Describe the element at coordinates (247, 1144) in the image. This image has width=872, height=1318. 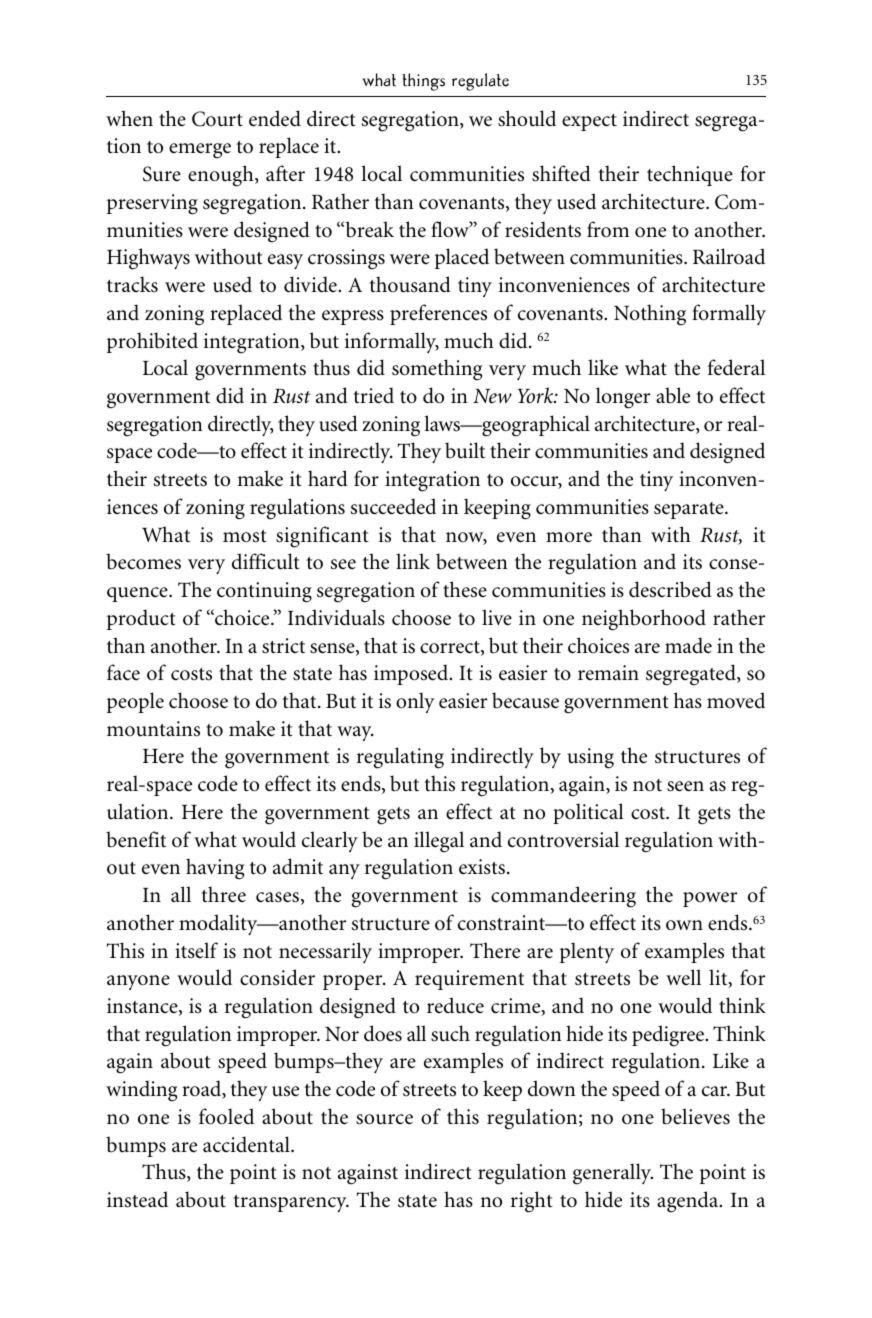
I see `accidental` at that location.
